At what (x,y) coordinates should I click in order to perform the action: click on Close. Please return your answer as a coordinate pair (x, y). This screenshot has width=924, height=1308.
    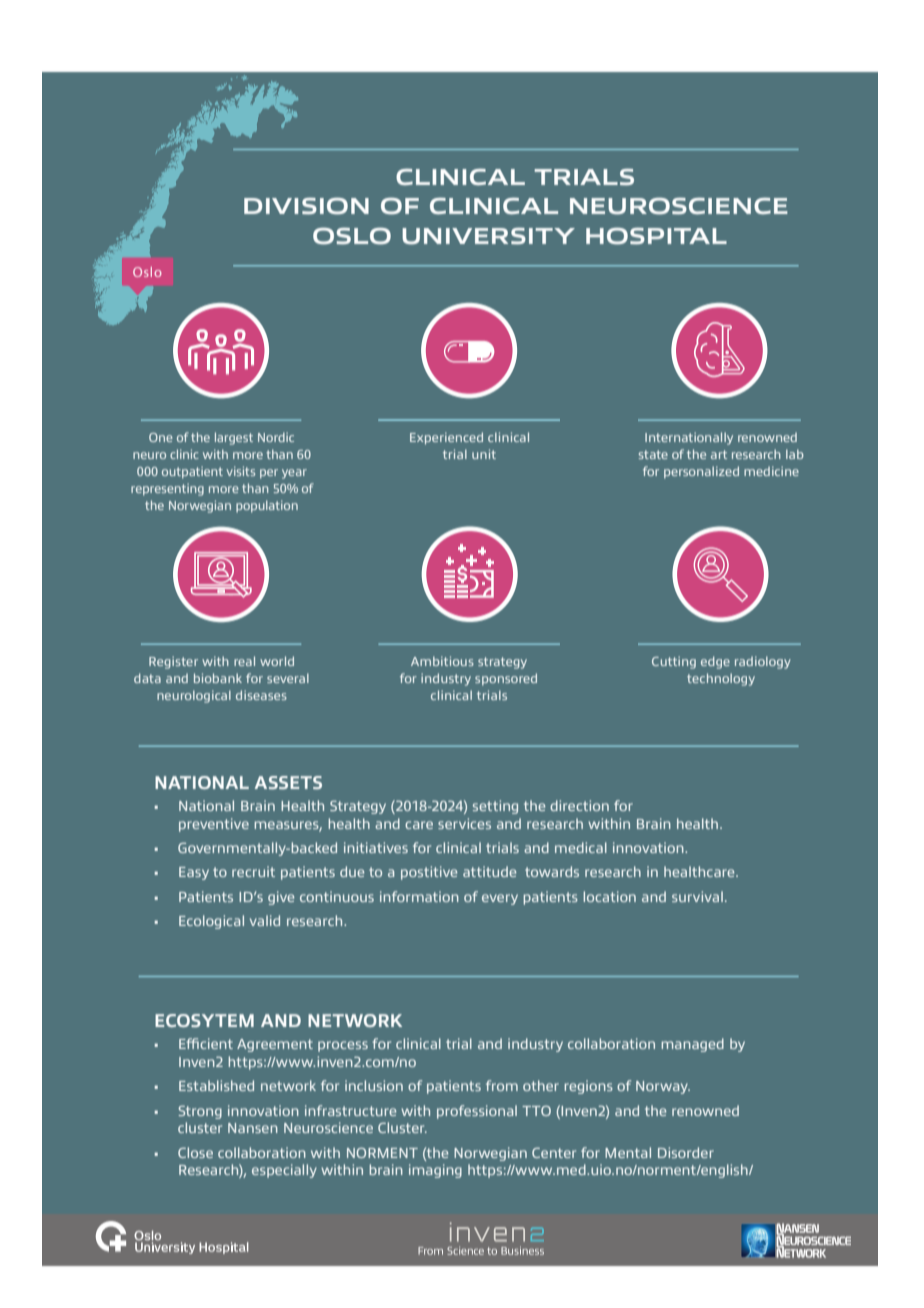
    Looking at the image, I should click on (195, 1152).
